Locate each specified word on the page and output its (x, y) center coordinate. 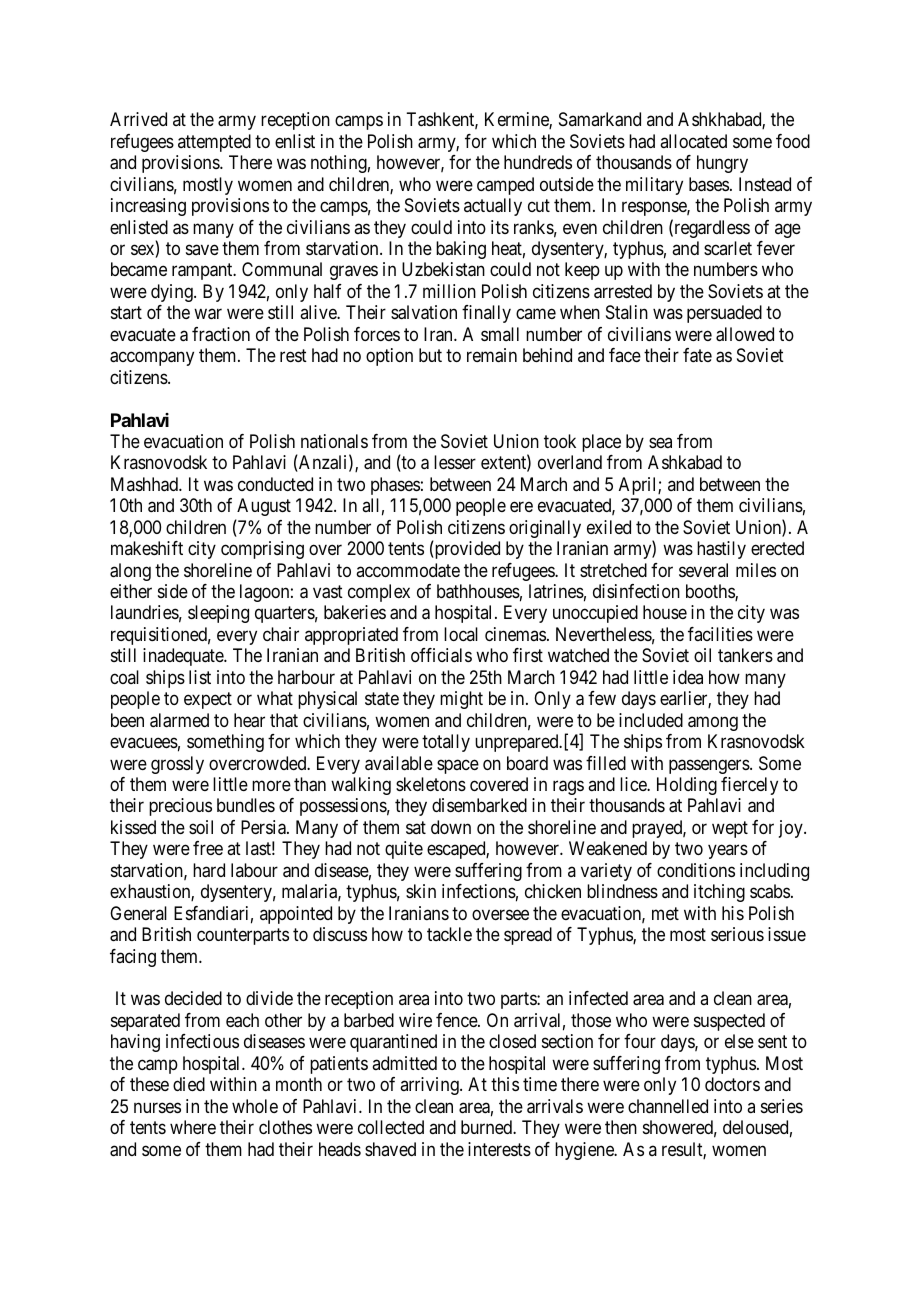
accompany (152, 359)
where (193, 1127)
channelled (668, 1106)
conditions (696, 870)
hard (209, 870)
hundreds (538, 162)
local (461, 634)
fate (697, 355)
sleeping (218, 614)
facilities (720, 634)
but (430, 355)
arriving (430, 1086)
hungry (722, 164)
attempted (214, 143)
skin (421, 891)
